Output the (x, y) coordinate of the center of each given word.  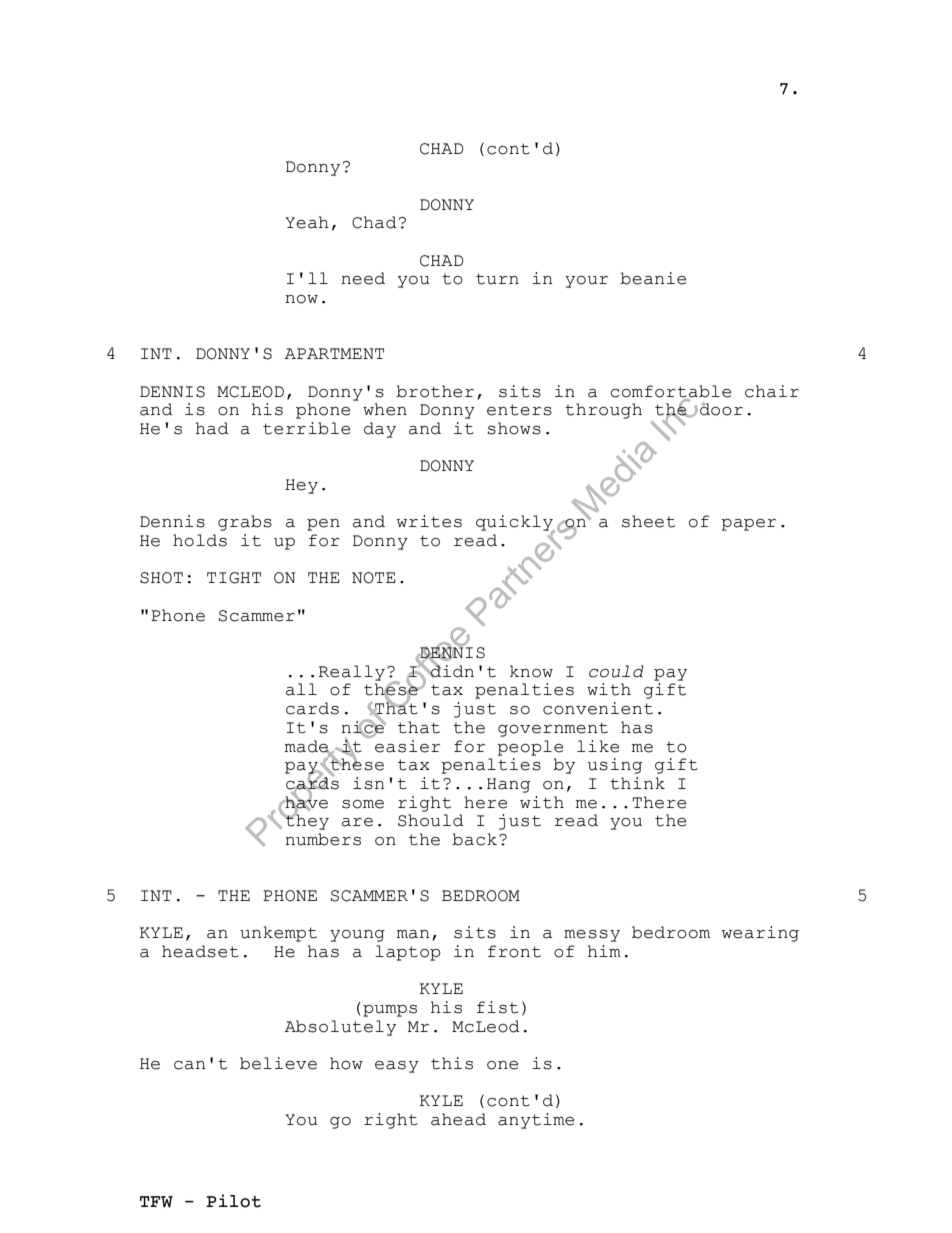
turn (497, 279)
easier (407, 746)
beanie (653, 278)
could (616, 671)
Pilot (233, 1201)
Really (351, 673)
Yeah (307, 222)
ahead (458, 1119)
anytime (536, 1121)
